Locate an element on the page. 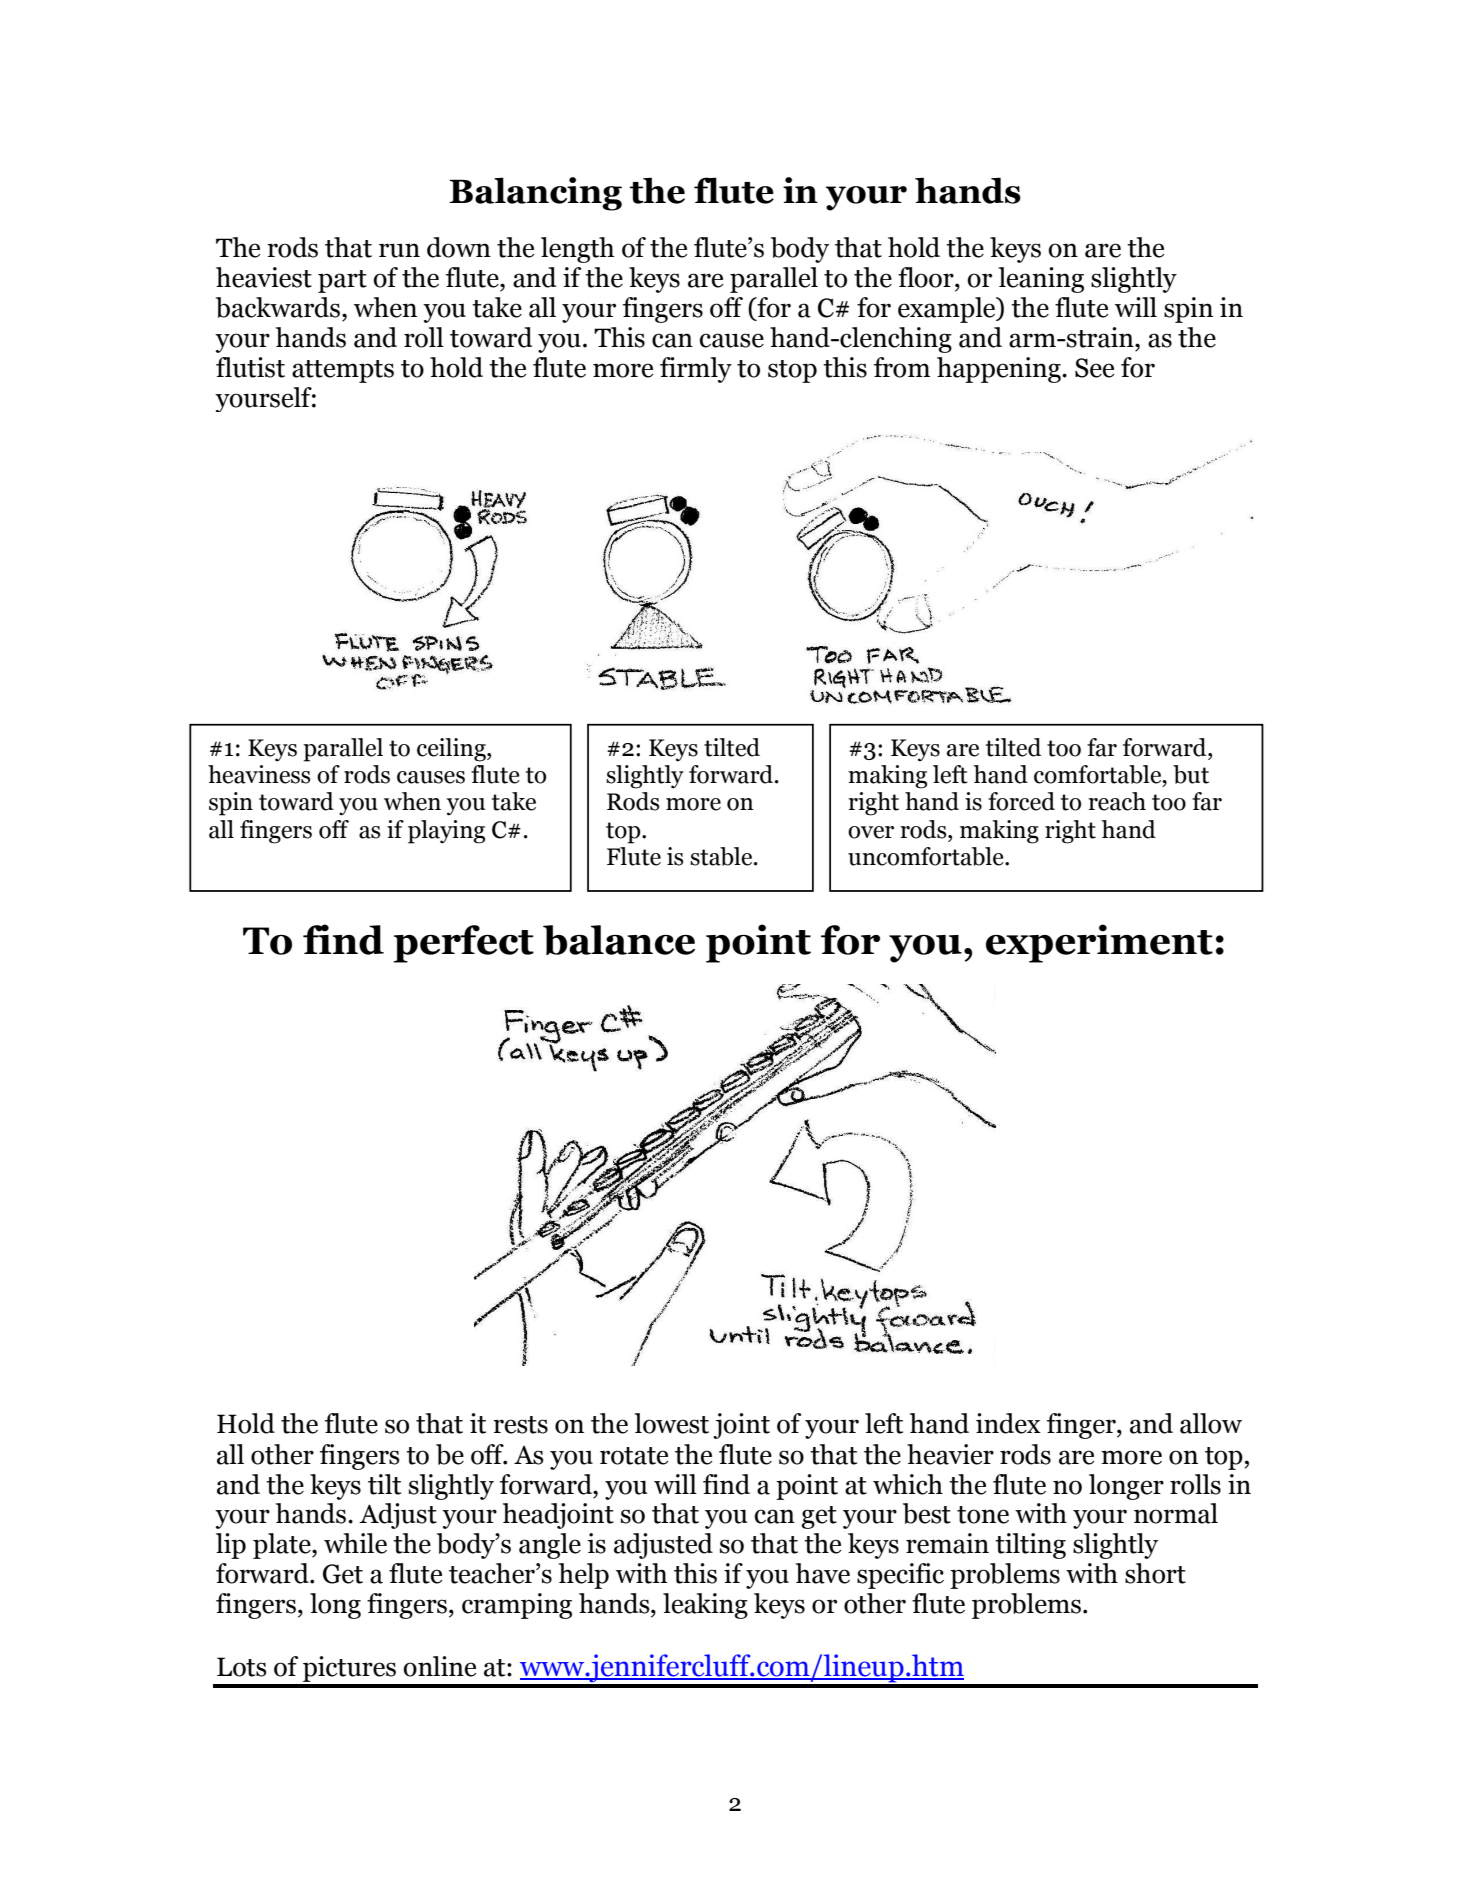 Image resolution: width=1470 pixels, height=1902 pixels. experiment is located at coordinates (1099, 943).
